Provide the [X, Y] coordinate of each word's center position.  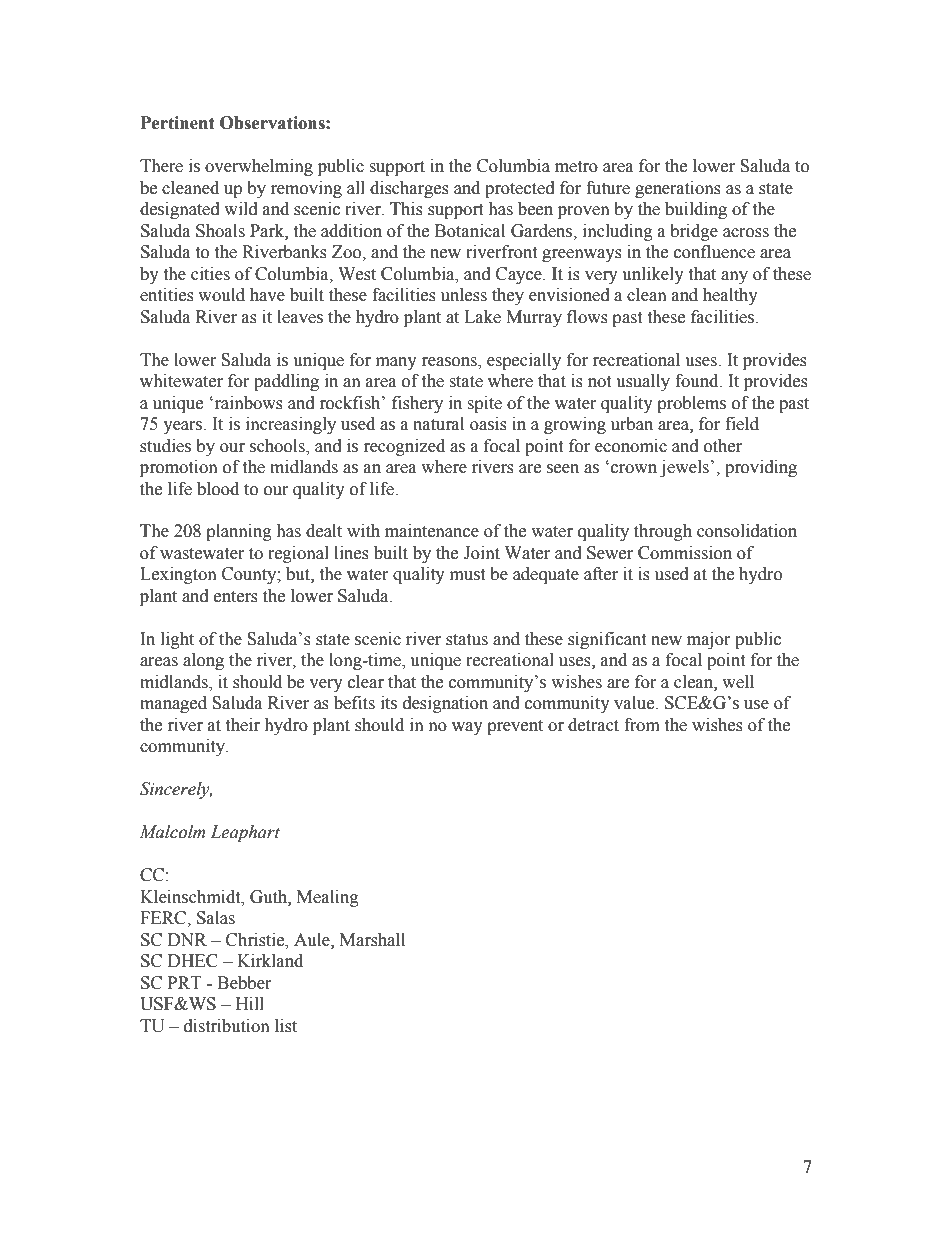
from [642, 725]
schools [278, 446]
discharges [409, 189]
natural [438, 424]
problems [691, 404]
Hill [250, 1003]
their [242, 725]
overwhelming [259, 167]
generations [678, 189]
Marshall [372, 940]
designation [445, 704]
